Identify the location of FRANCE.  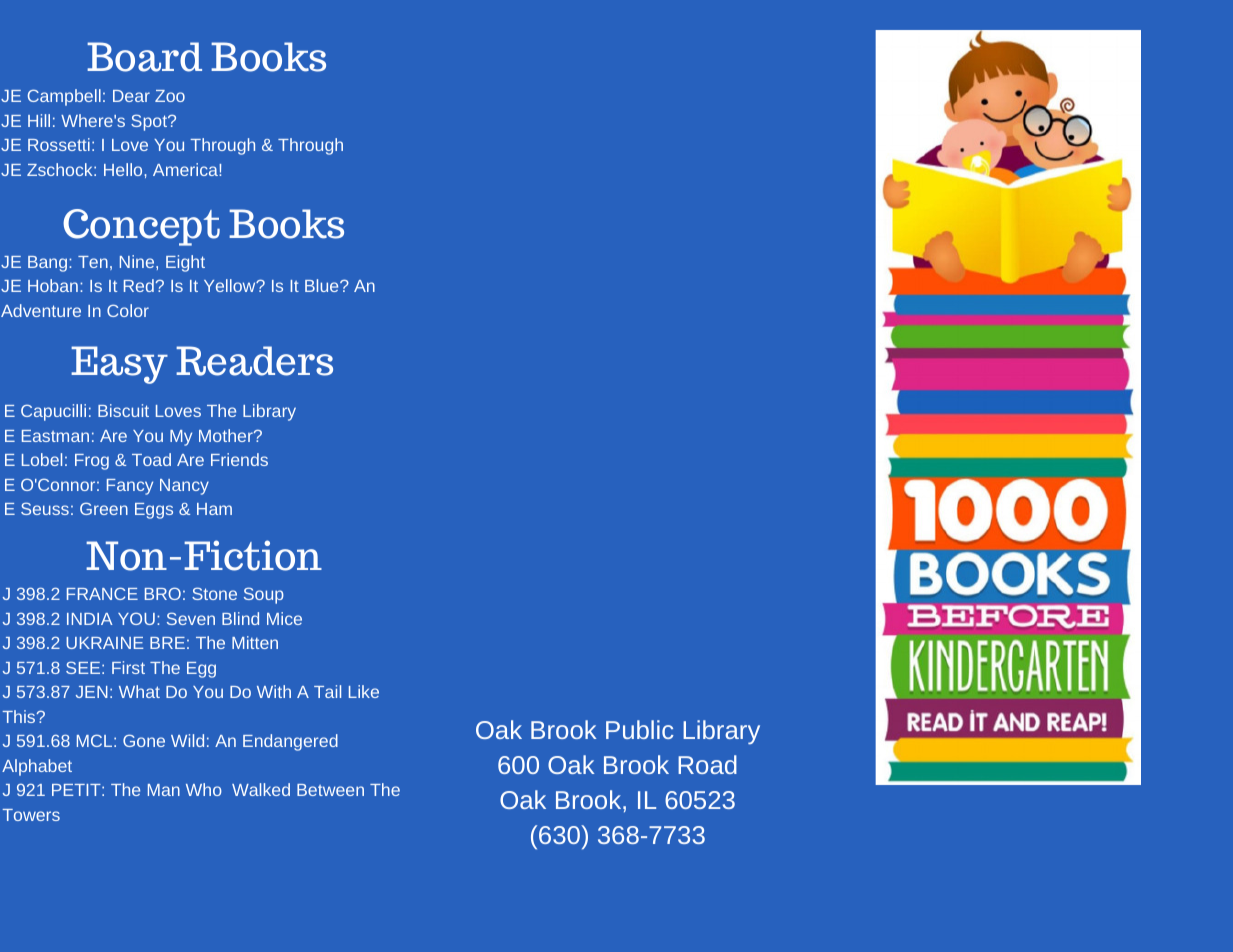
(102, 593).
